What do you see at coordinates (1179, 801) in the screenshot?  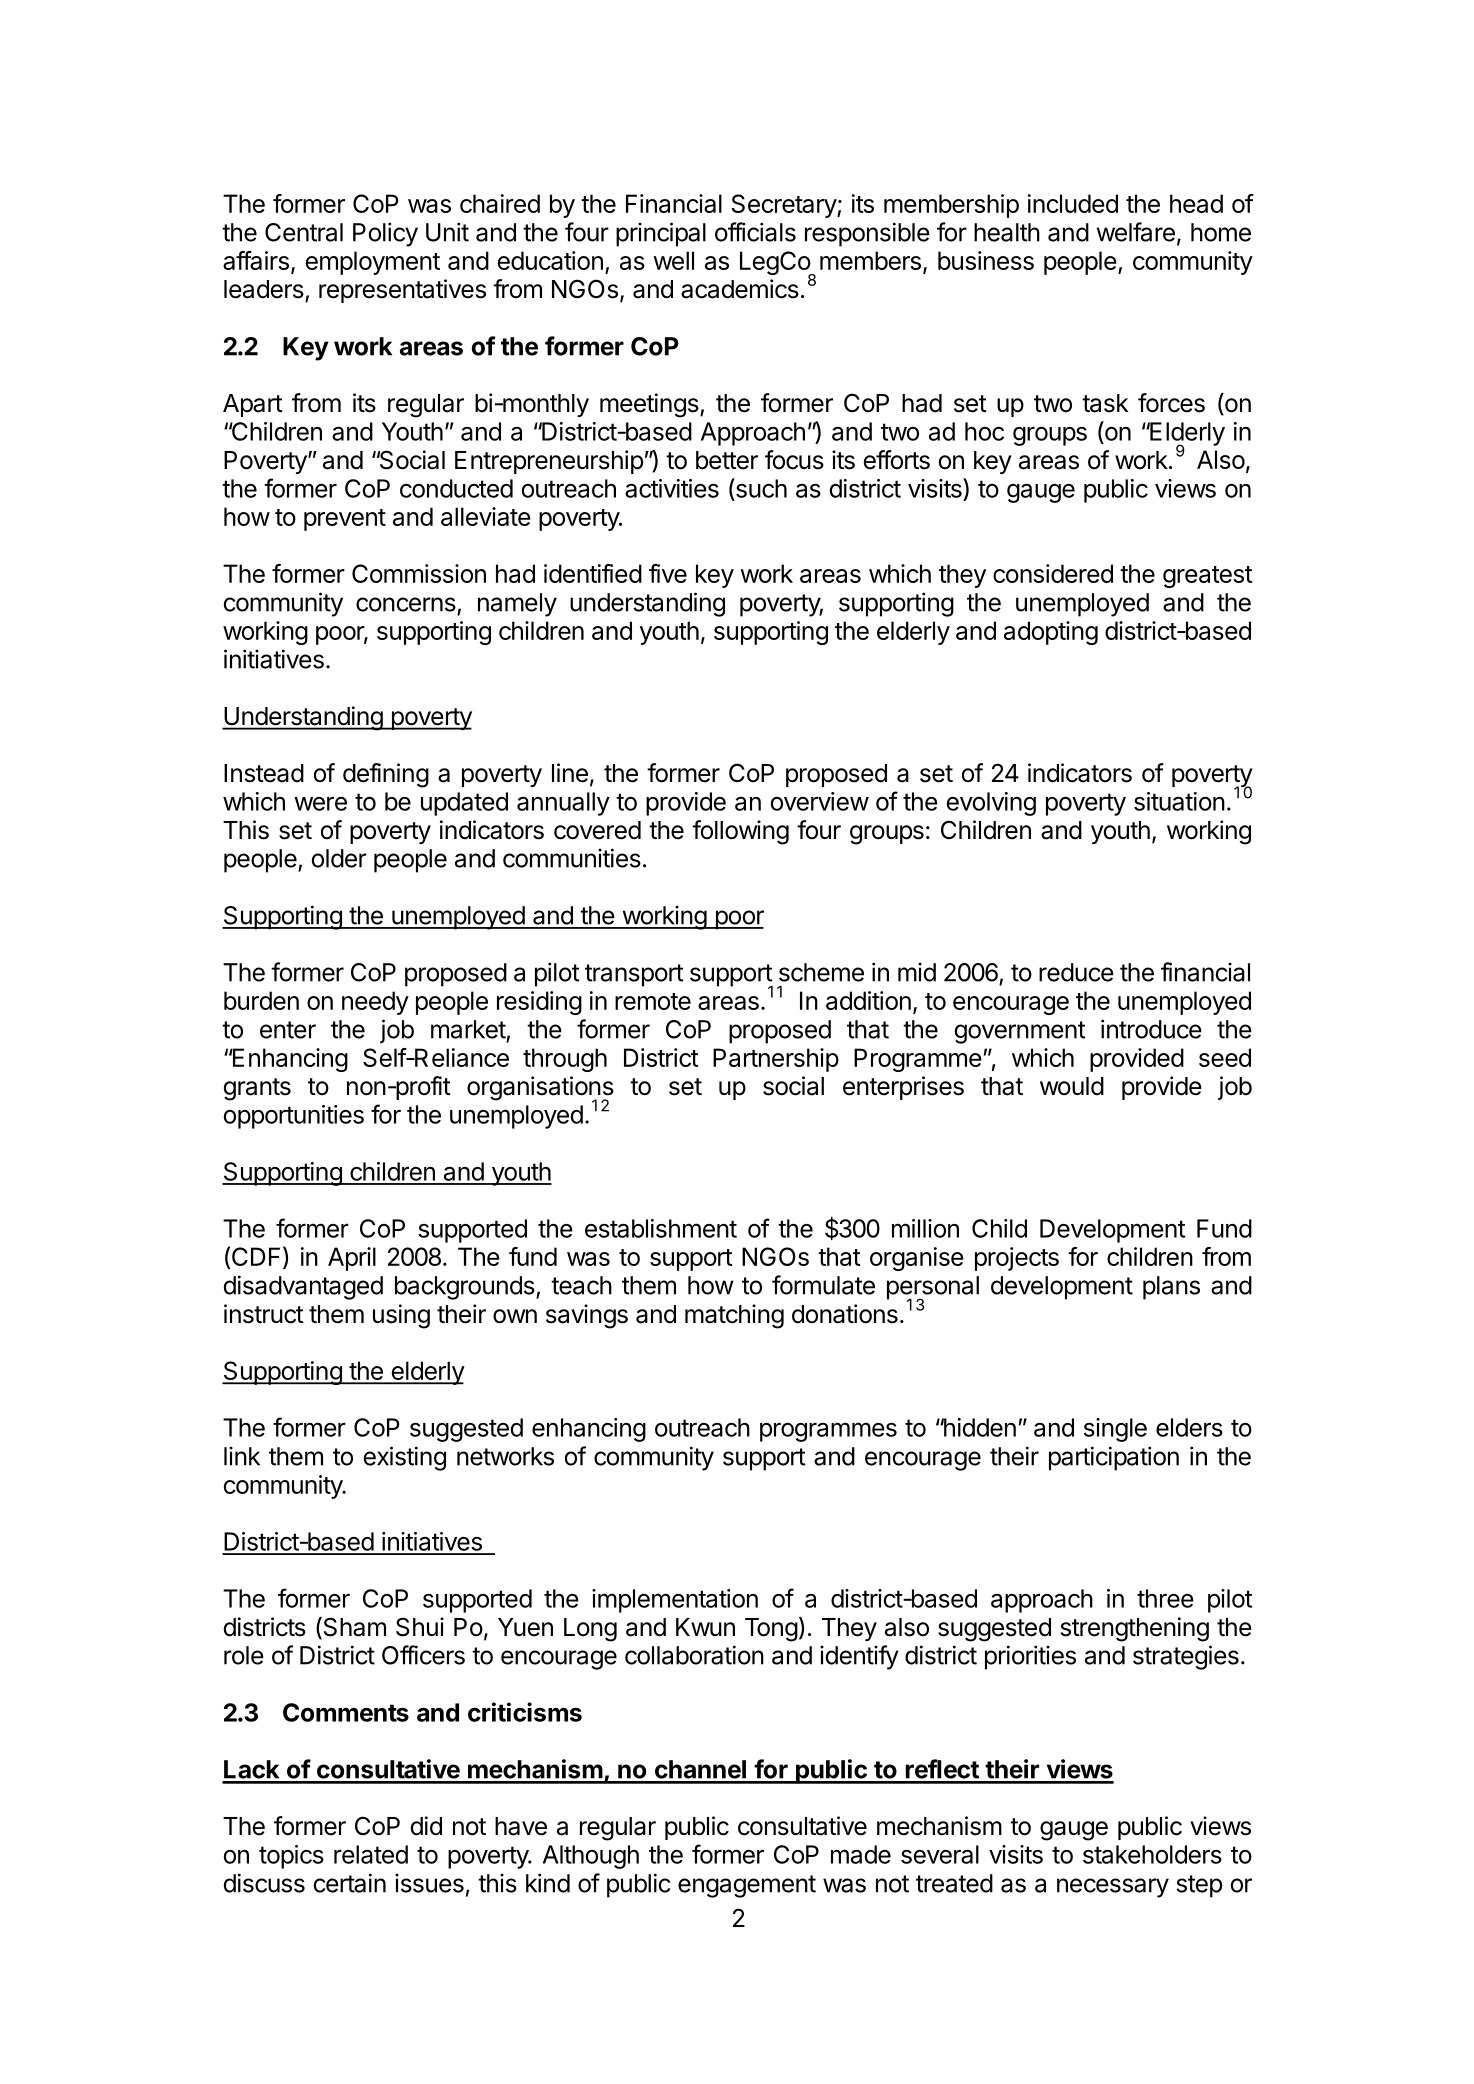 I see `situation` at bounding box center [1179, 801].
